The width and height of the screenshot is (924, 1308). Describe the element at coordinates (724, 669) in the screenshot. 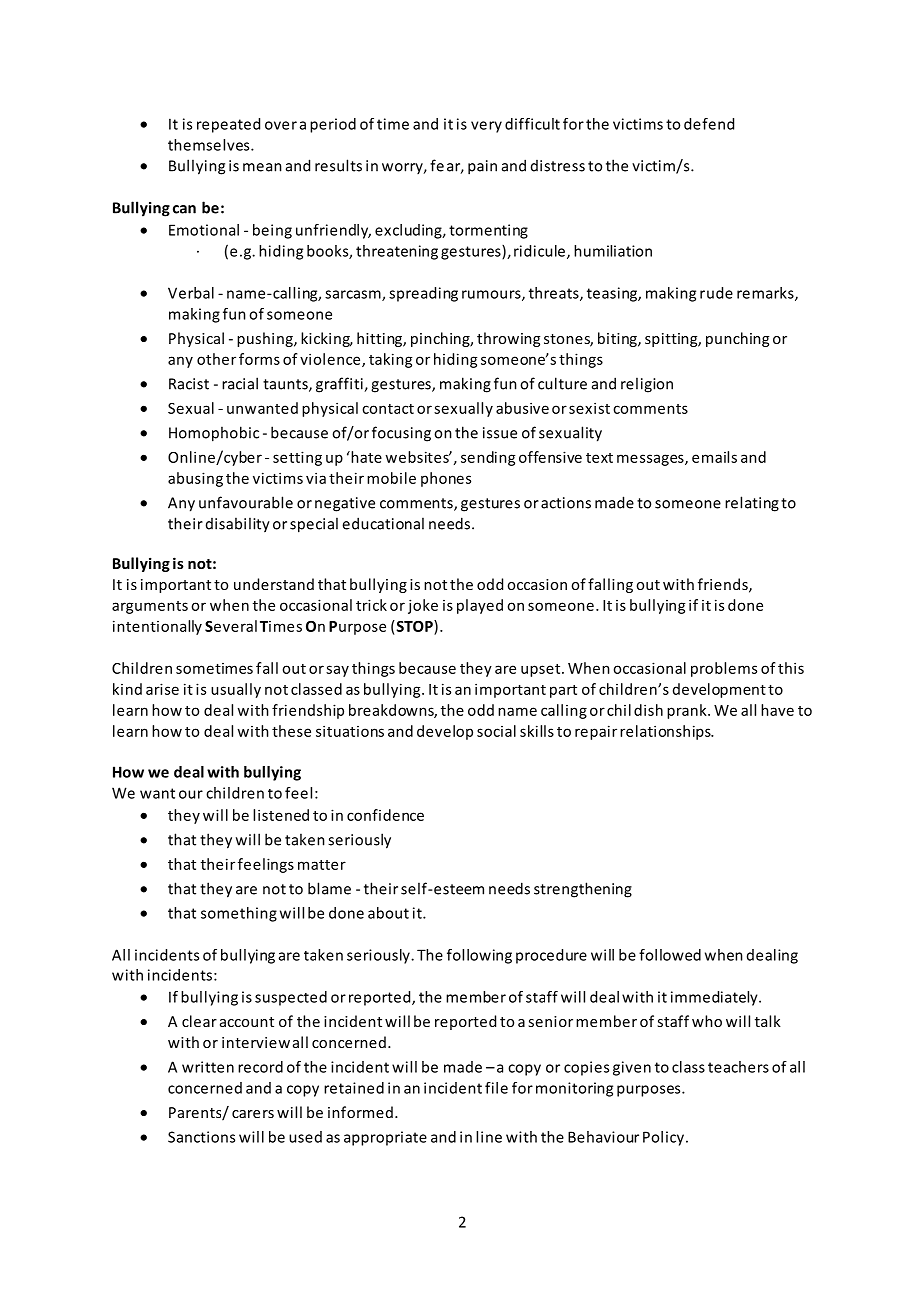

I see `problems` at that location.
